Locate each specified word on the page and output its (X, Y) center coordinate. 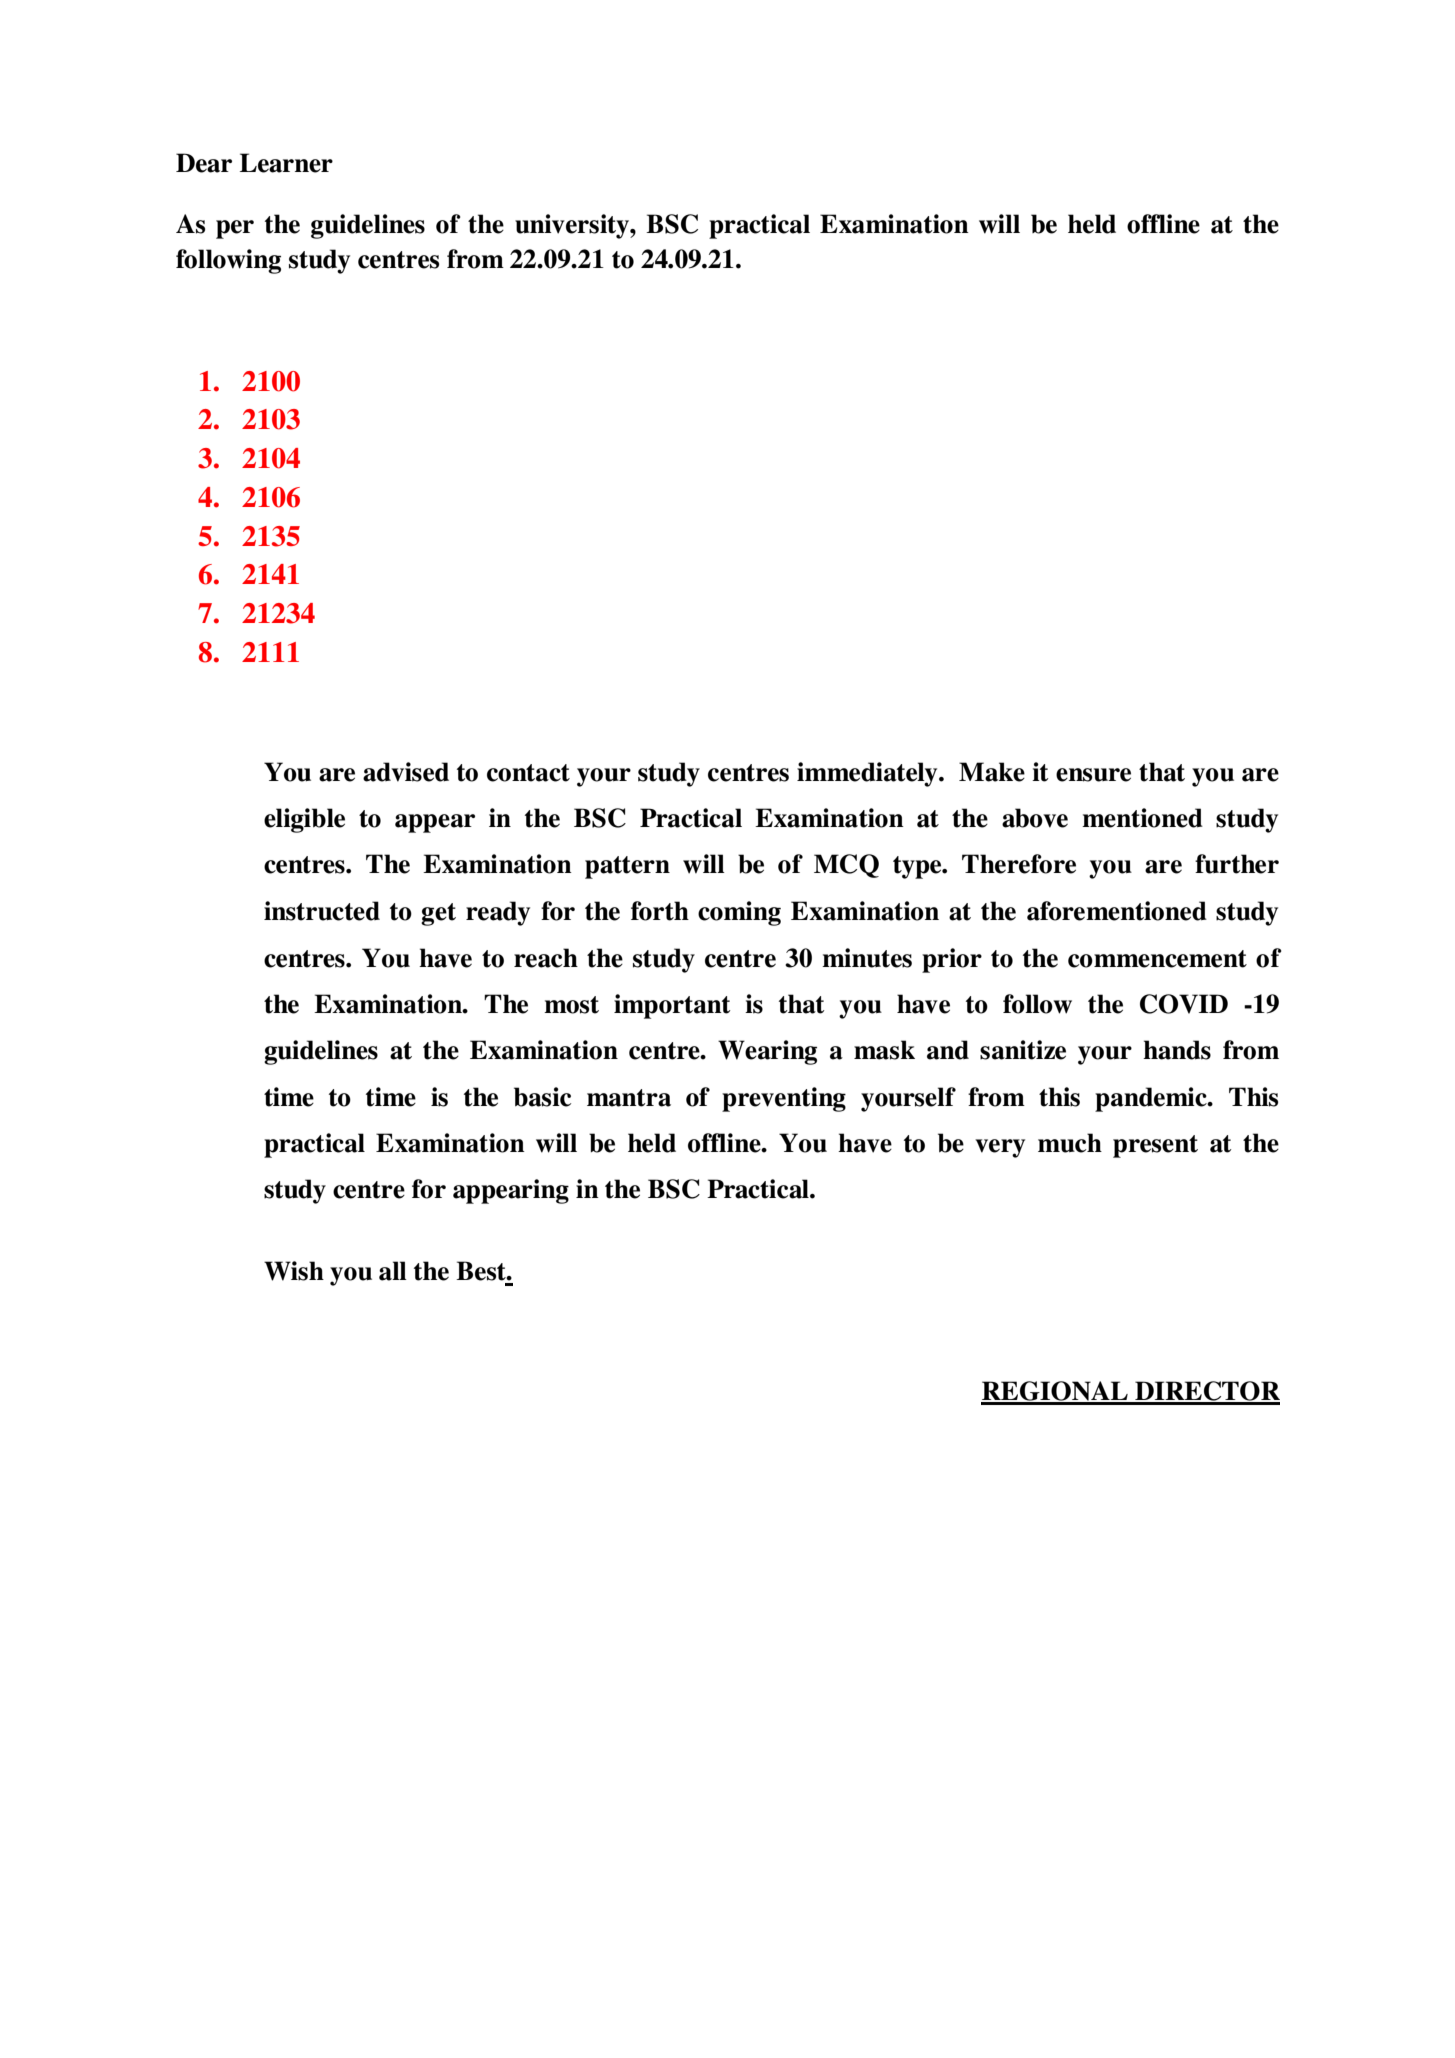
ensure (1093, 775)
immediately (868, 774)
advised (406, 772)
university (573, 226)
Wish (294, 1271)
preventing (784, 1099)
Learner (286, 163)
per (235, 229)
